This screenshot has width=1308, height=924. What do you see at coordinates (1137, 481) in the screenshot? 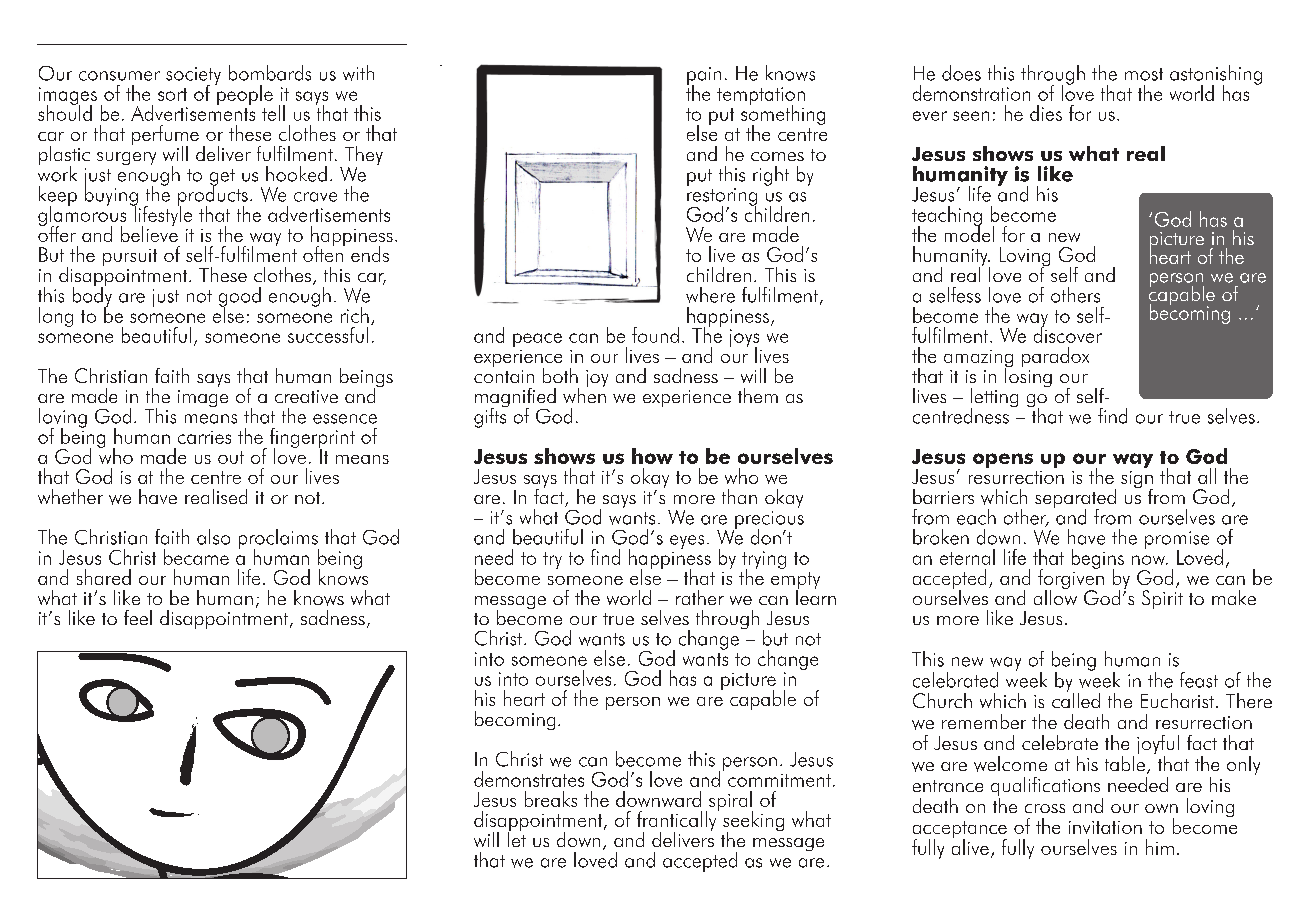
I see `sign` at bounding box center [1137, 481].
